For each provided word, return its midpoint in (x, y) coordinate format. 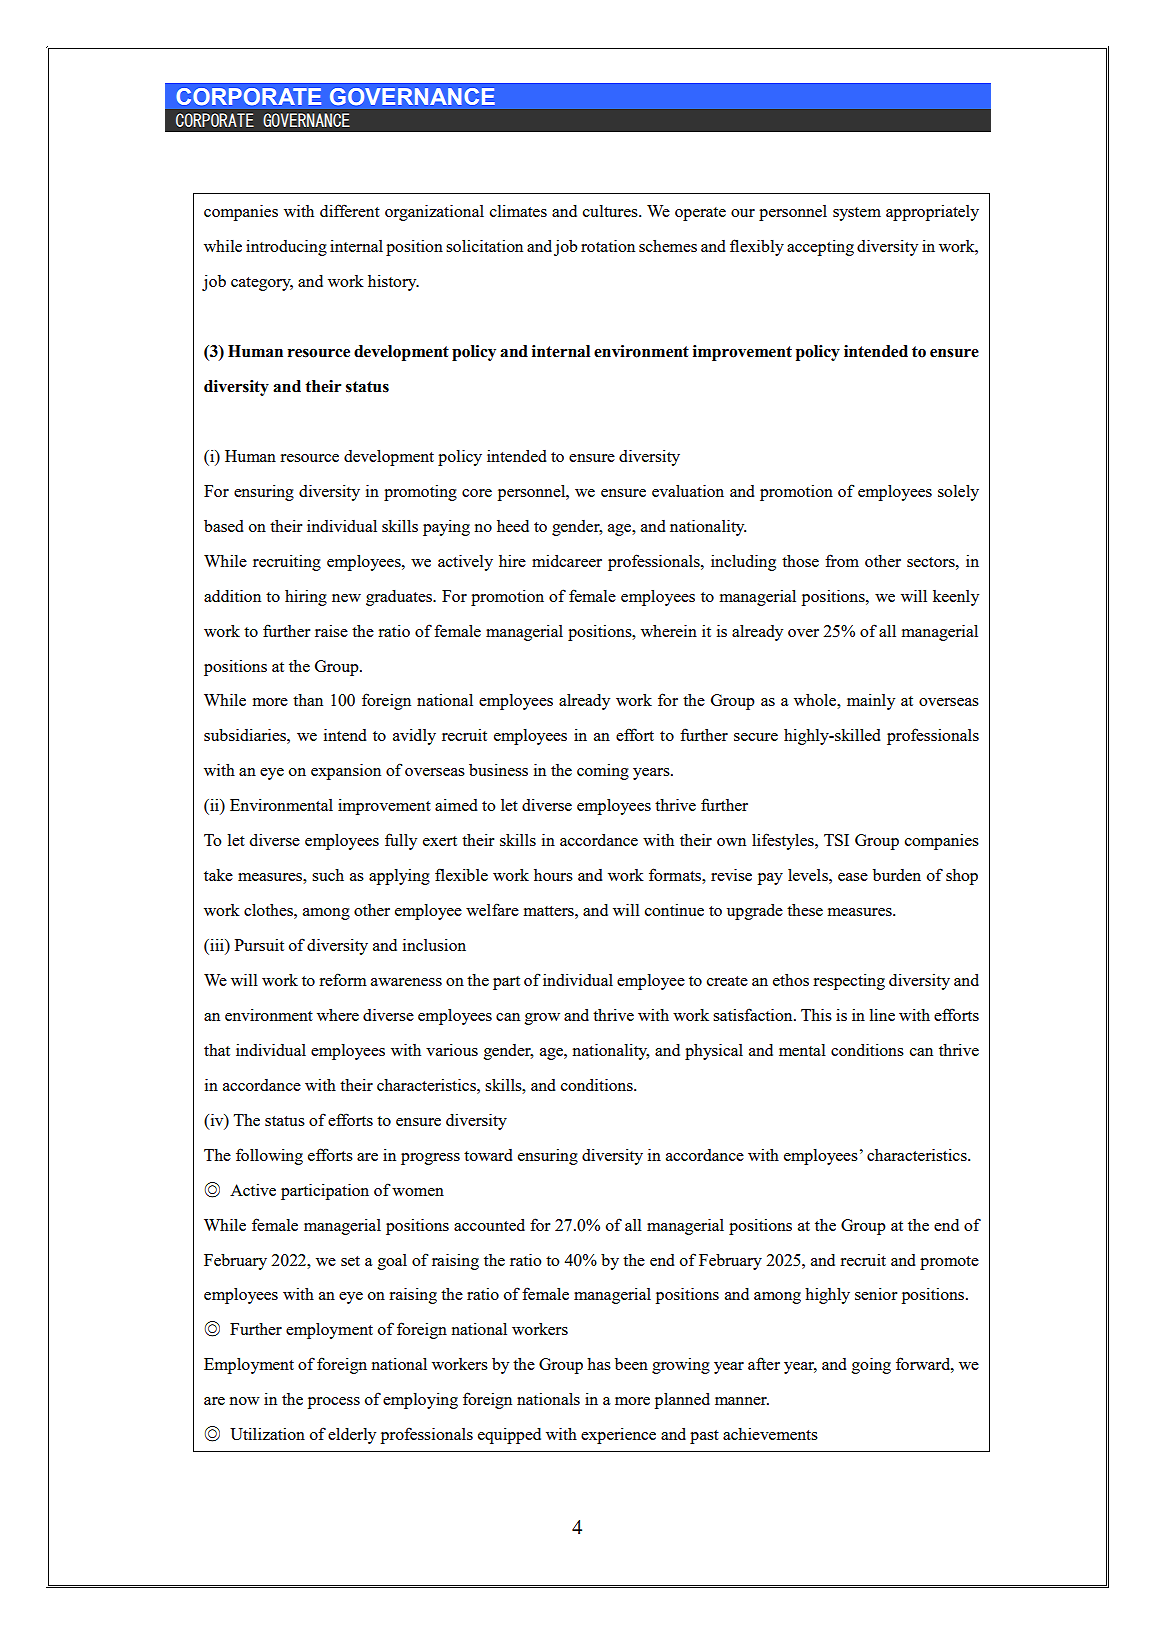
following (269, 1156)
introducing (286, 247)
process (334, 1403)
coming (603, 772)
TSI (836, 840)
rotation (608, 245)
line (882, 1015)
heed (513, 526)
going (871, 1365)
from (842, 560)
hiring (306, 598)
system (857, 214)
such (328, 875)
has (599, 1364)
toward (488, 1155)
